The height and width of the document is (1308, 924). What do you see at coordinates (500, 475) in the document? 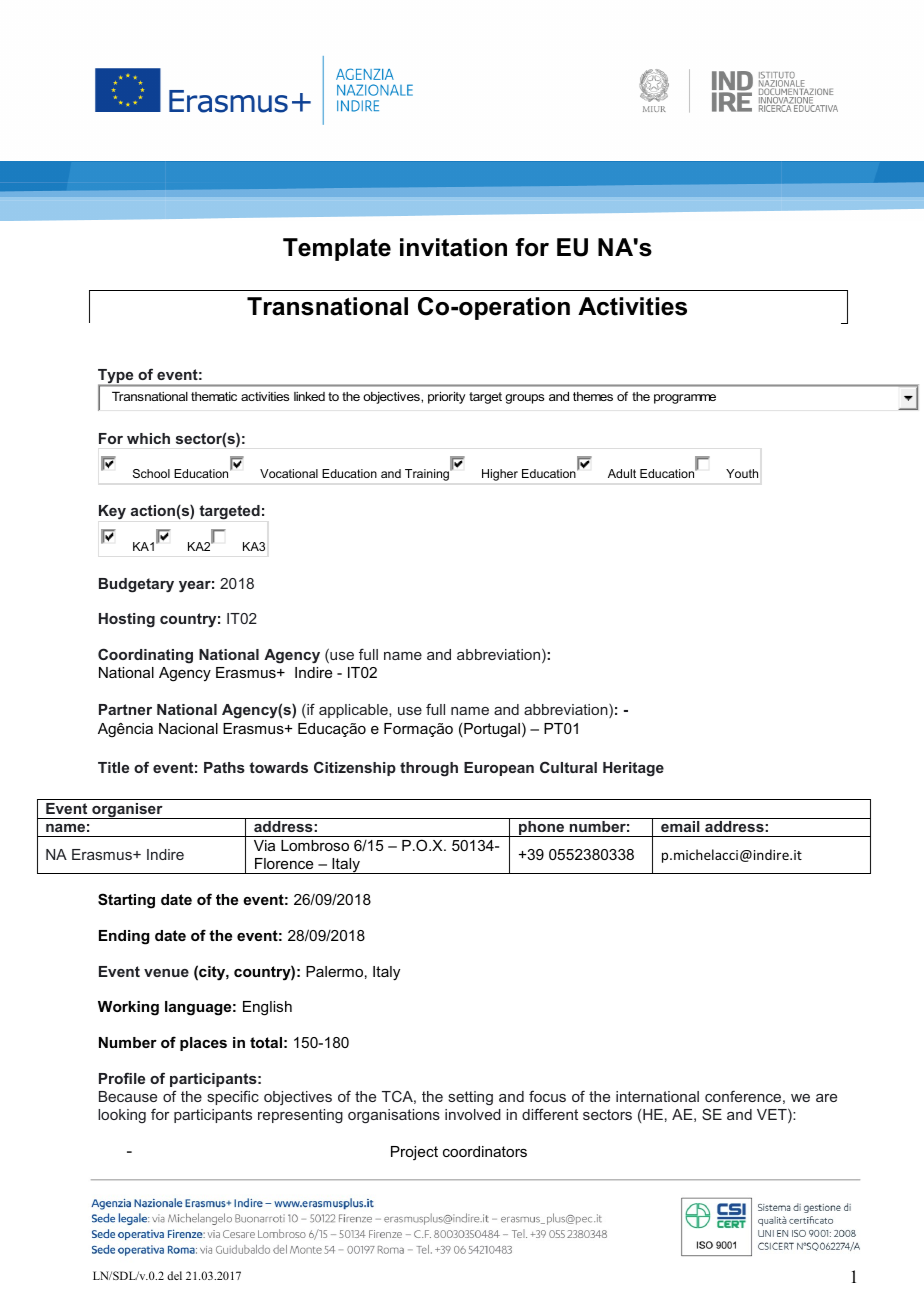
I see `Higher` at bounding box center [500, 475].
